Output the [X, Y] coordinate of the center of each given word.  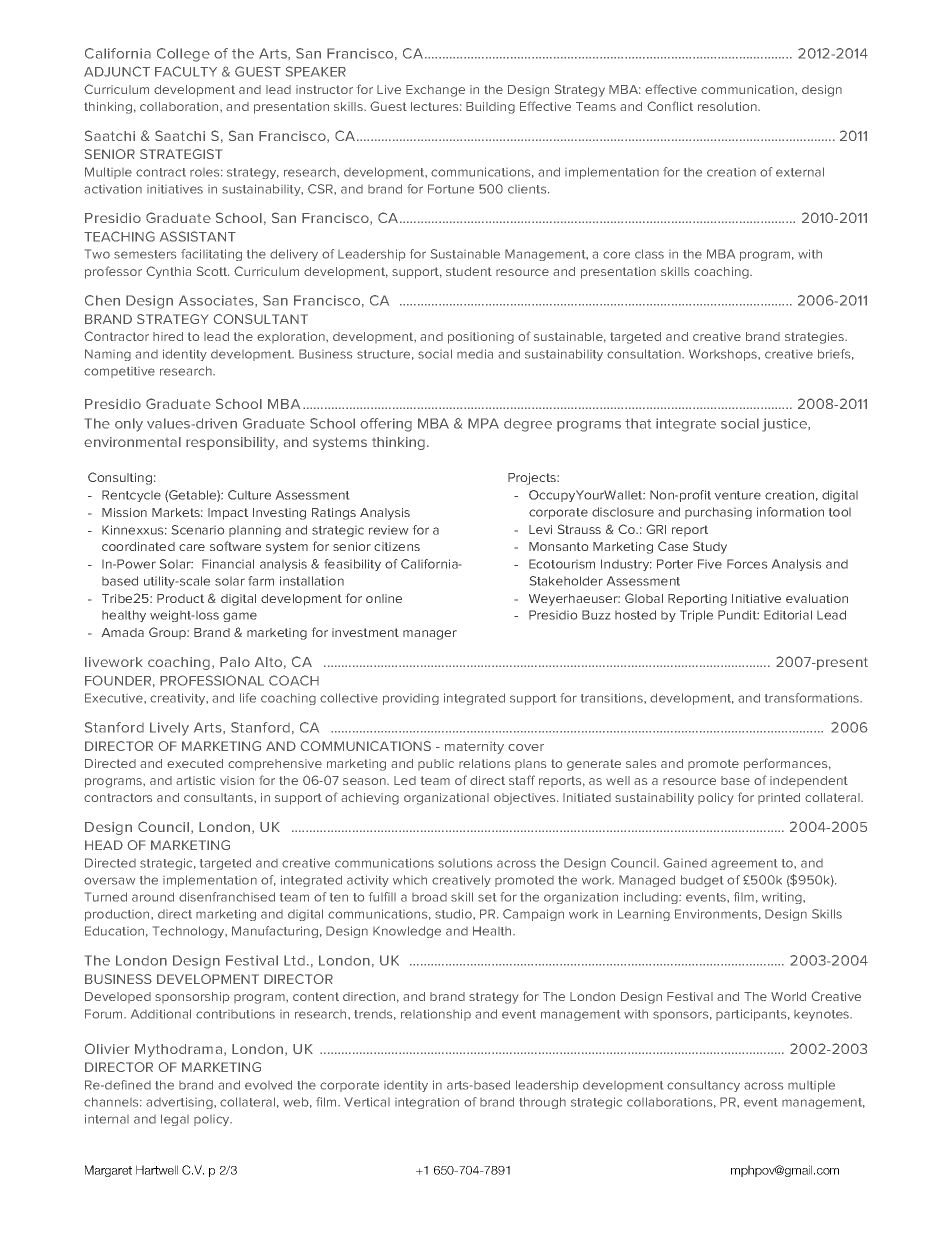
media [475, 354]
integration [427, 1103]
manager [430, 635]
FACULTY [186, 71]
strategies [815, 338]
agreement [744, 864]
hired [168, 336]
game [240, 617]
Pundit [738, 615]
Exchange [435, 91]
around [153, 897]
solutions [465, 863]
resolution [728, 106]
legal [175, 1120]
